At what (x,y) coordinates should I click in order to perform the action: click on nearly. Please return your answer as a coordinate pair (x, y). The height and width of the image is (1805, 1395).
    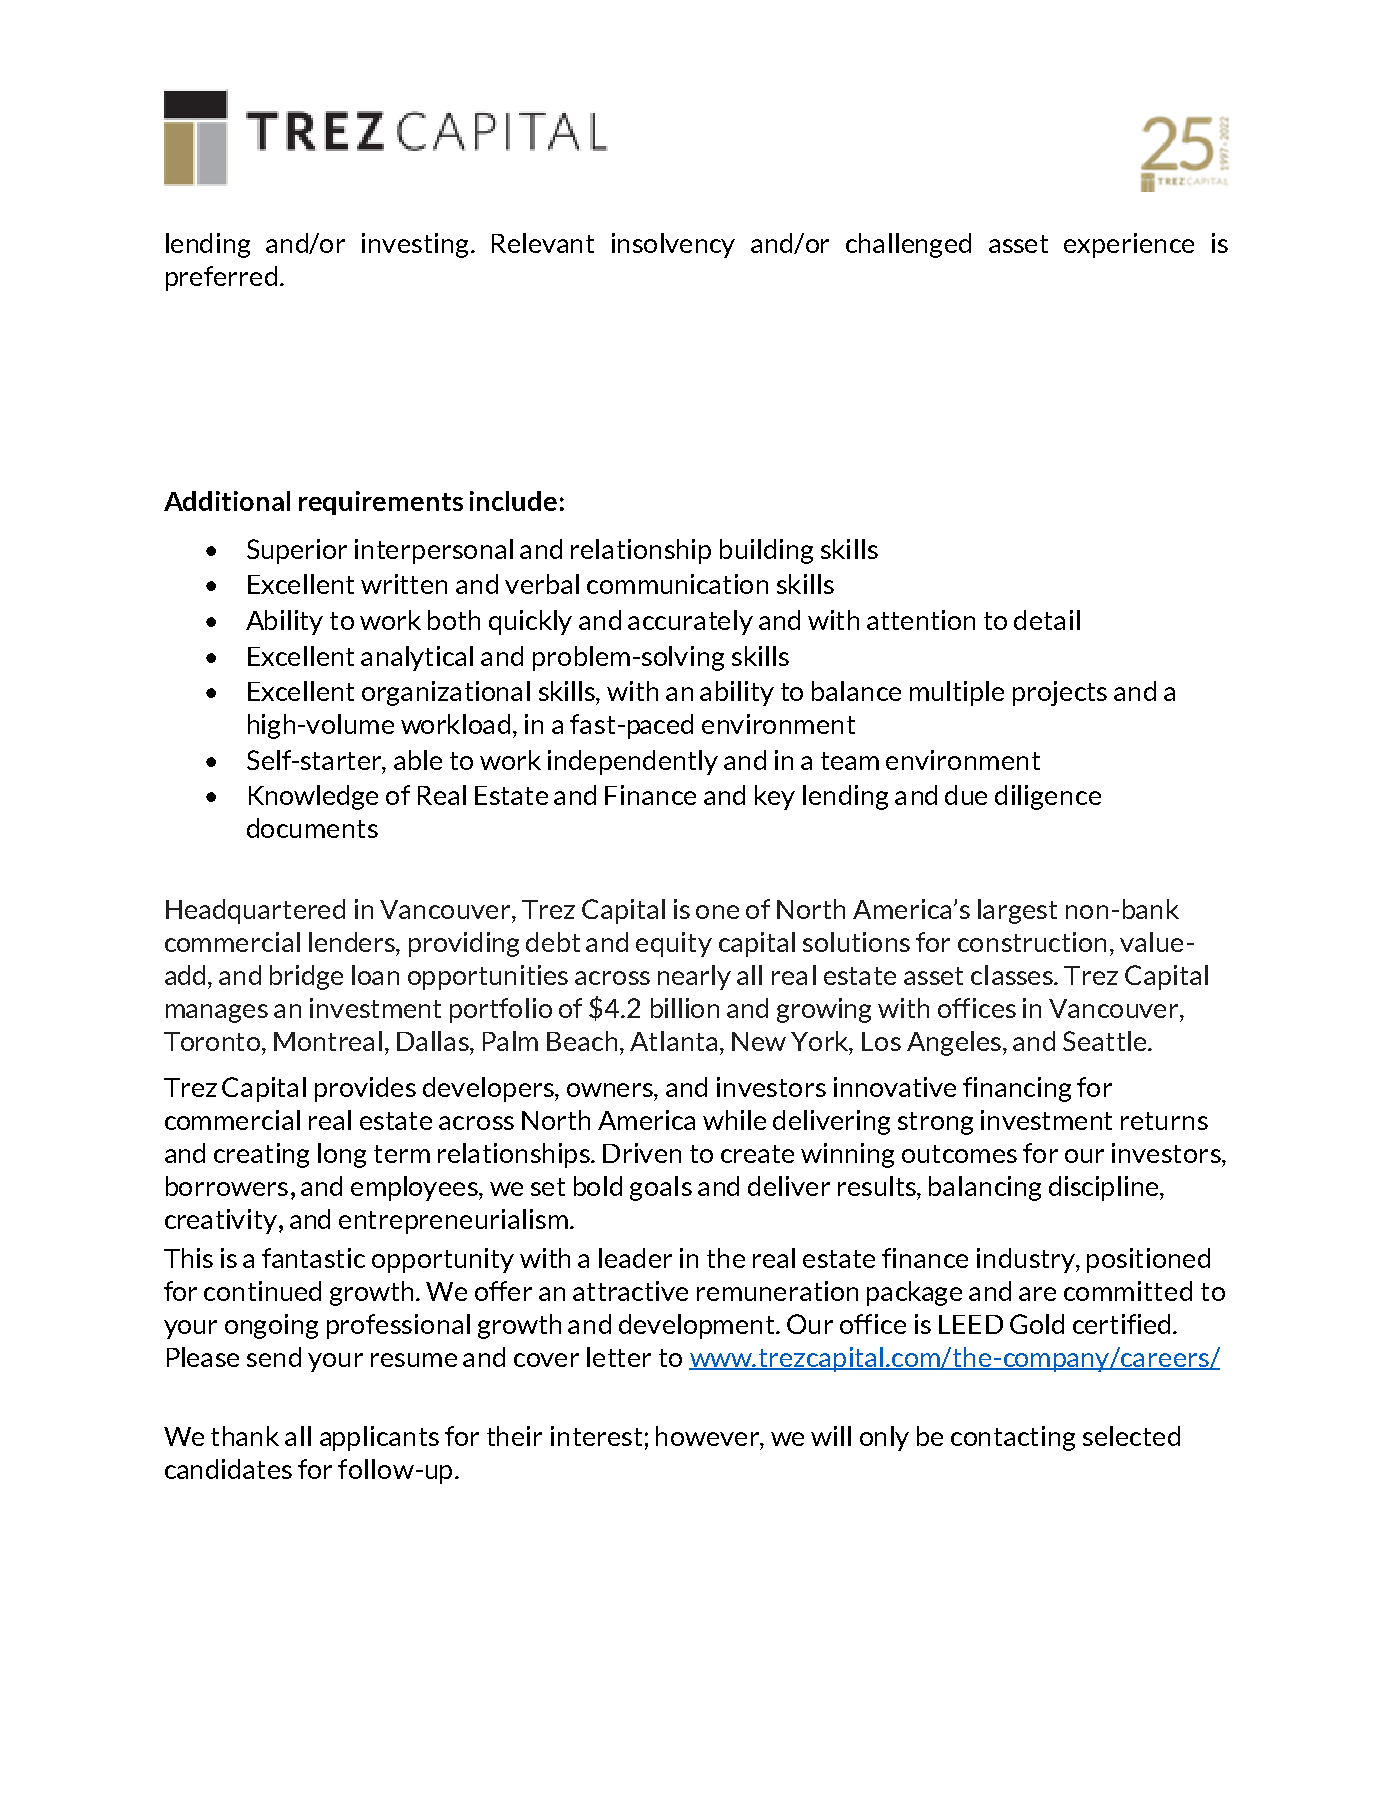
    Looking at the image, I should click on (694, 977).
